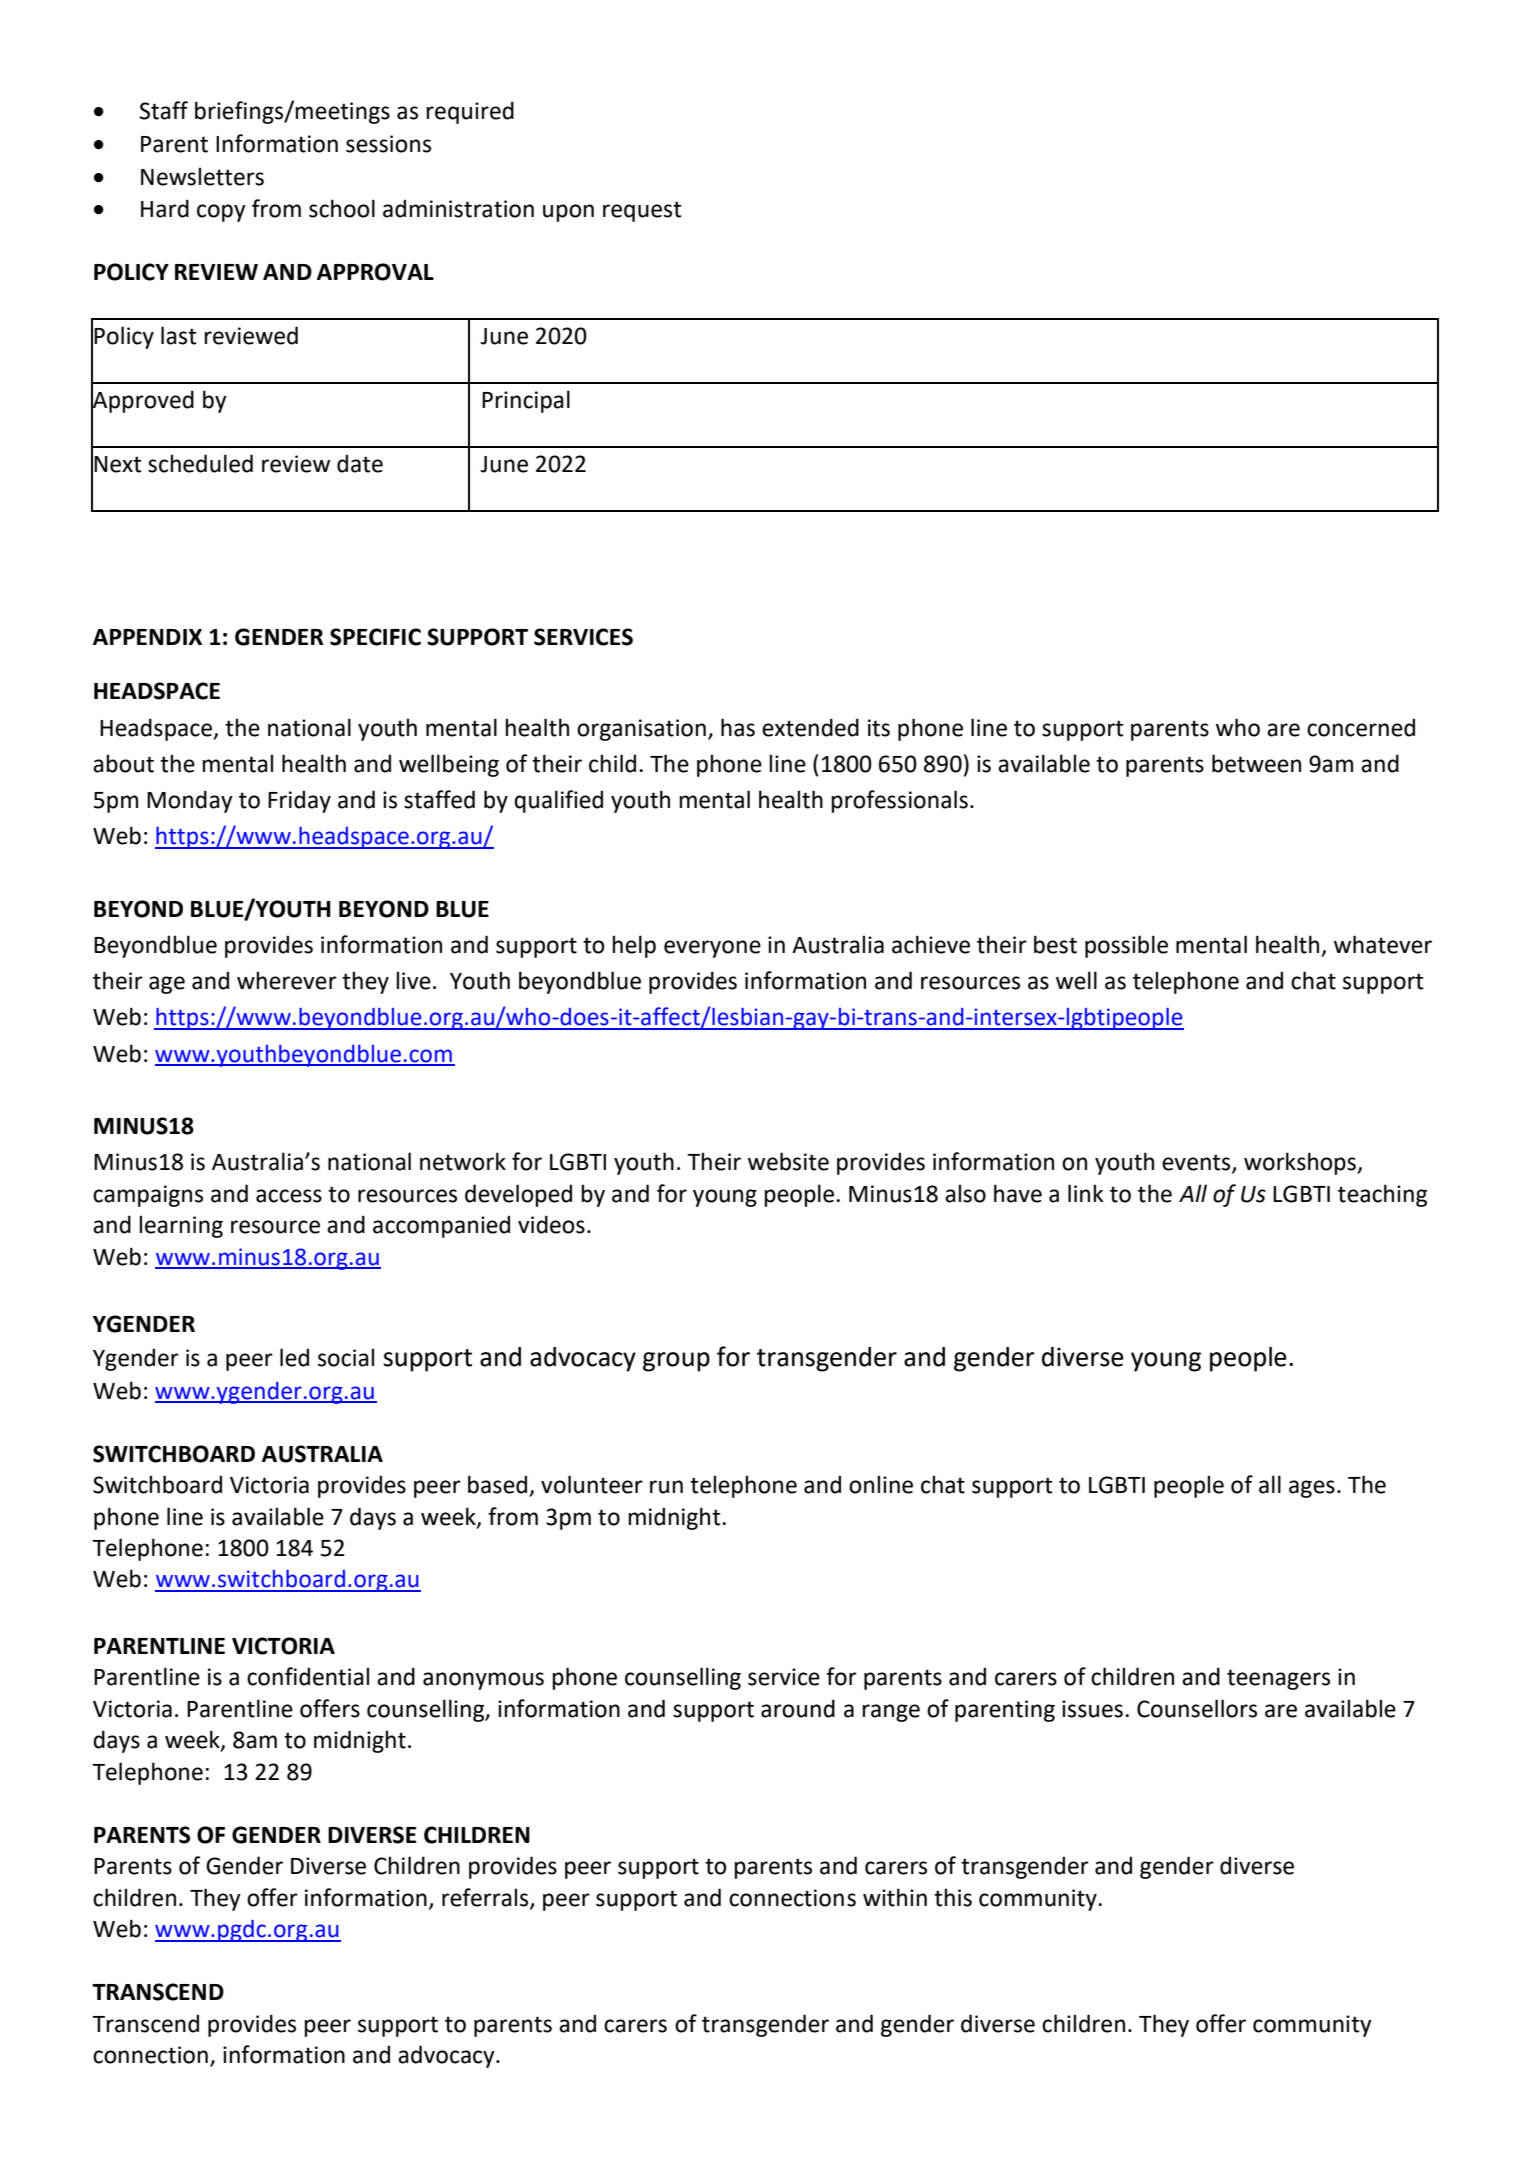 Image resolution: width=1536 pixels, height=2172 pixels. I want to click on request, so click(642, 211).
